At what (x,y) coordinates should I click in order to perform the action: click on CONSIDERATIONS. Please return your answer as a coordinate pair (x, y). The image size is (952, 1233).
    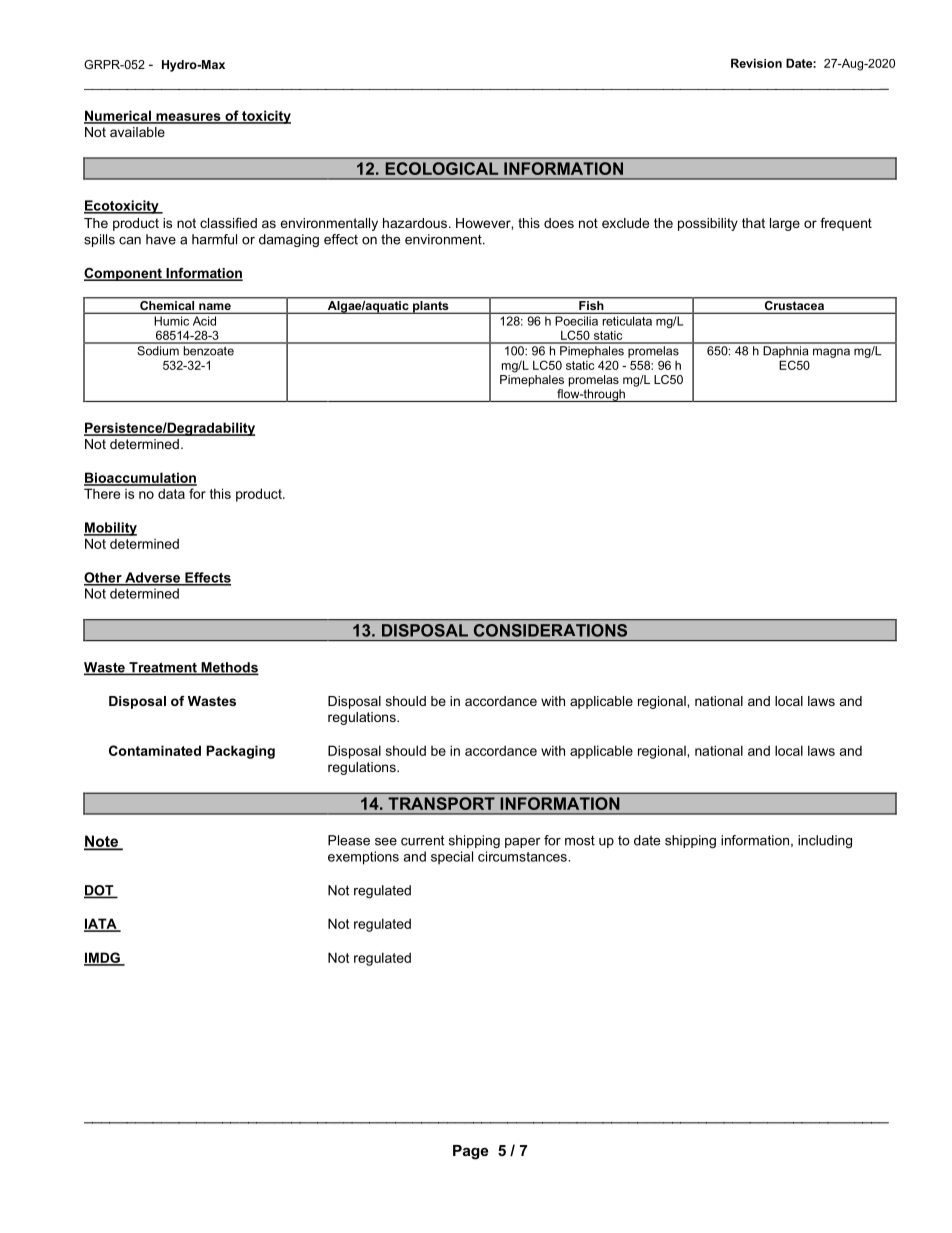
    Looking at the image, I should click on (550, 630).
